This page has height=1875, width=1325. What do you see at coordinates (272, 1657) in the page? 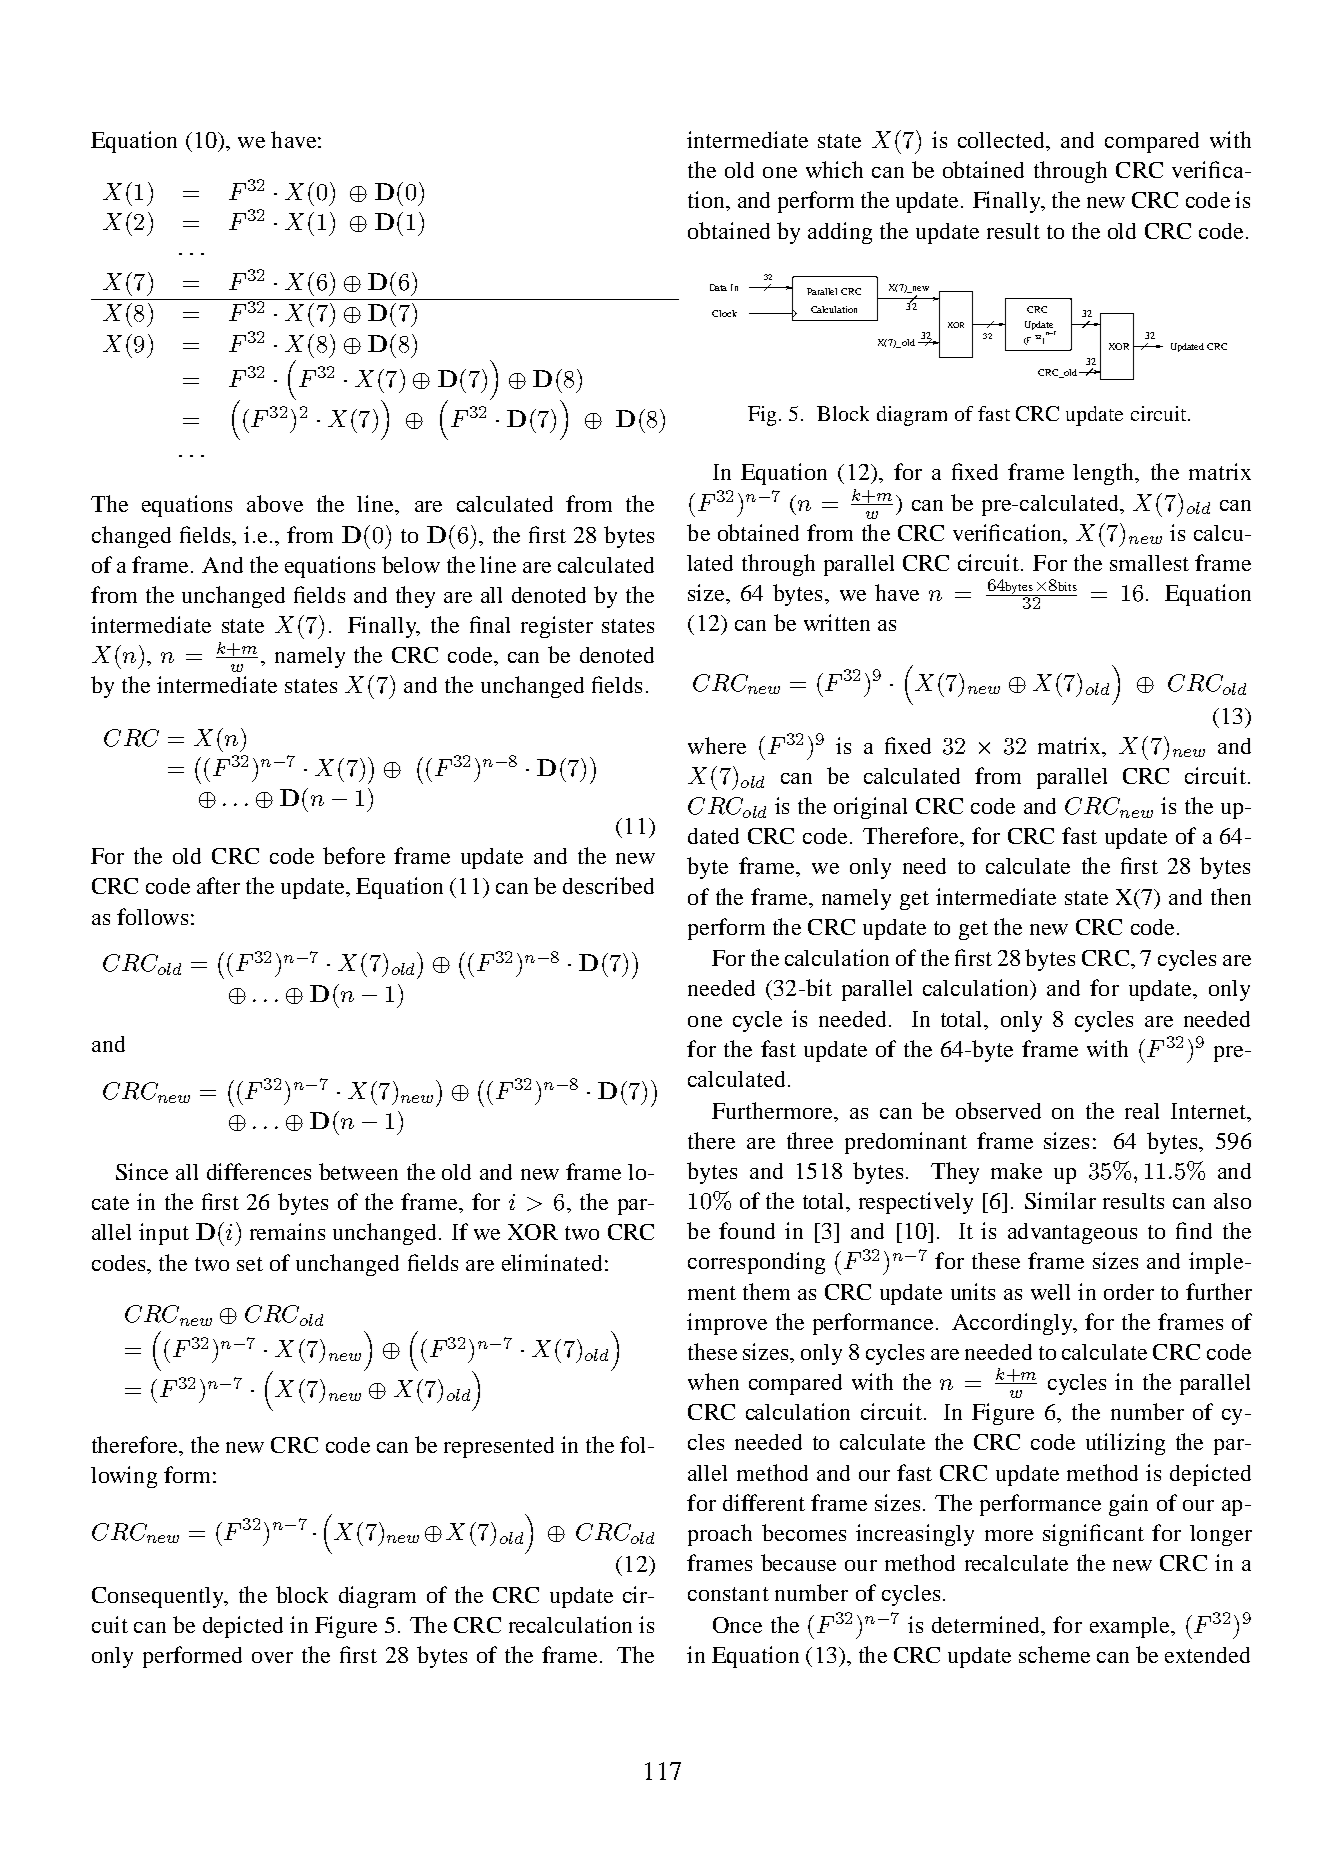
I see `over` at bounding box center [272, 1657].
